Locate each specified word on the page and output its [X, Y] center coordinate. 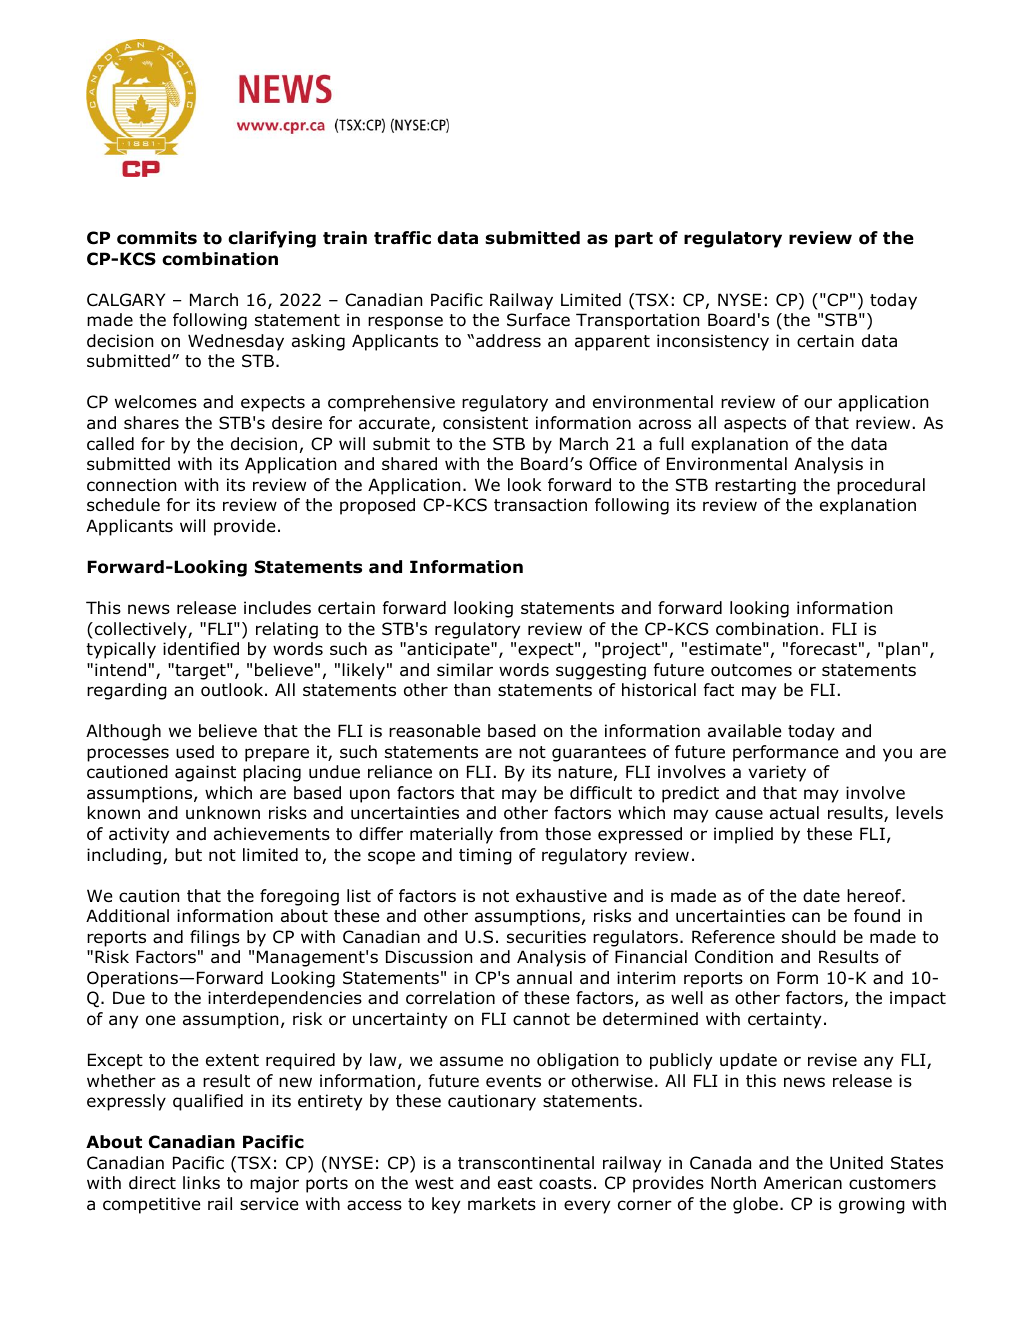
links [201, 1182]
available [744, 731]
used [195, 752]
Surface [538, 320]
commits [157, 238]
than [472, 689]
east [515, 1183]
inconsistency [713, 342]
